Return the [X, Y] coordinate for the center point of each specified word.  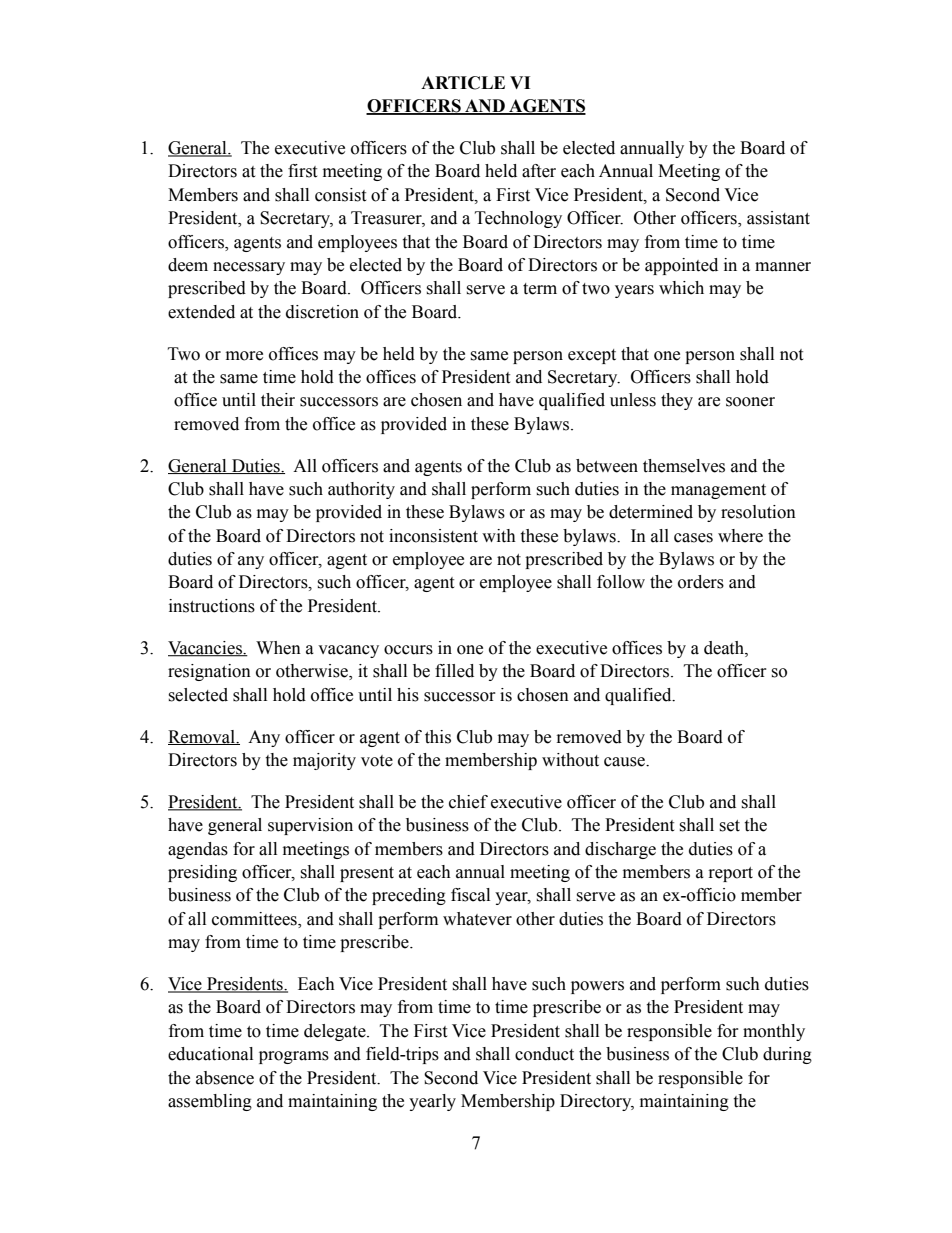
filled [454, 671]
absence [225, 1078]
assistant [778, 218]
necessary [249, 268]
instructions [212, 606]
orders [701, 582]
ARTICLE [463, 83]
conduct [544, 1054]
